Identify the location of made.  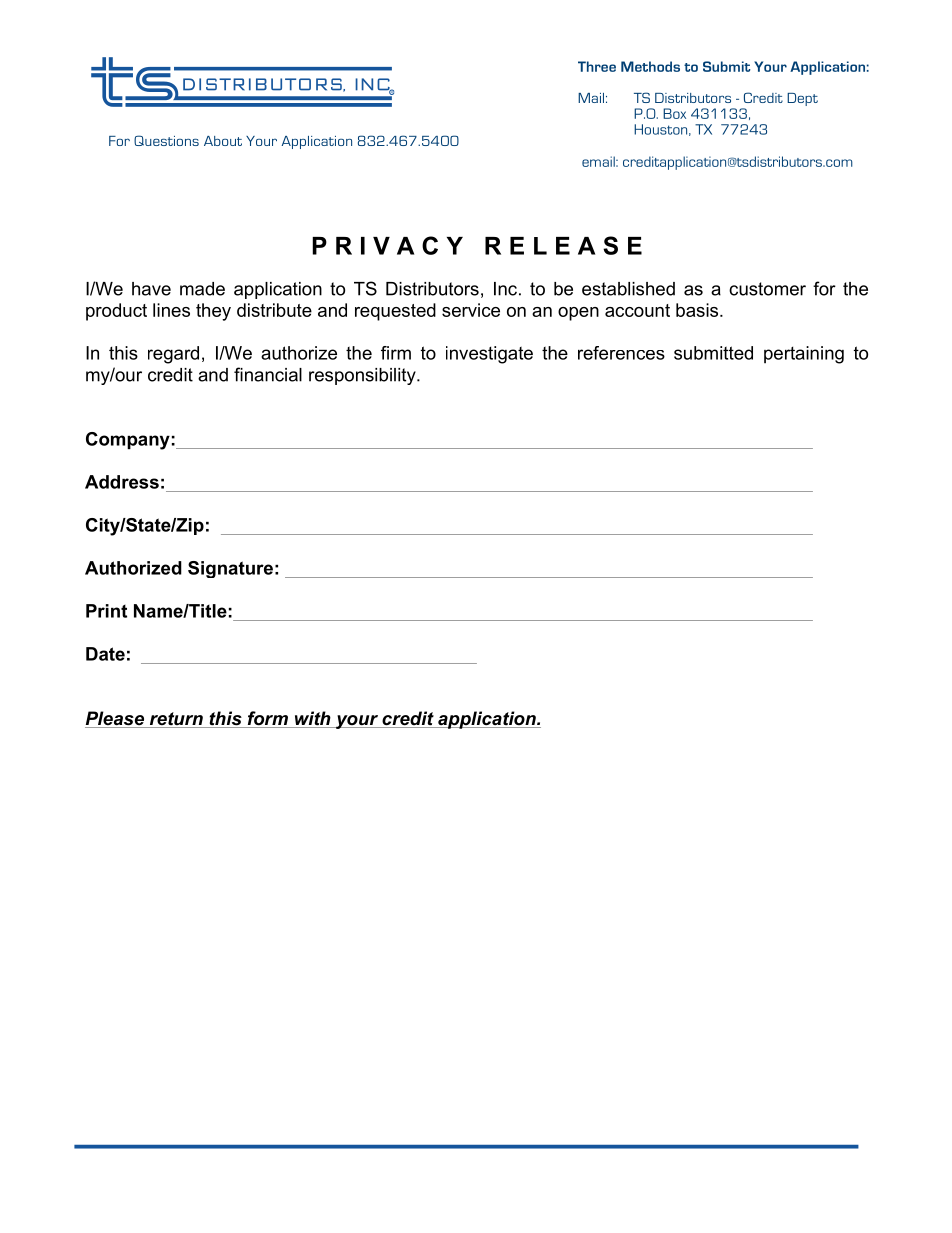
(202, 289).
